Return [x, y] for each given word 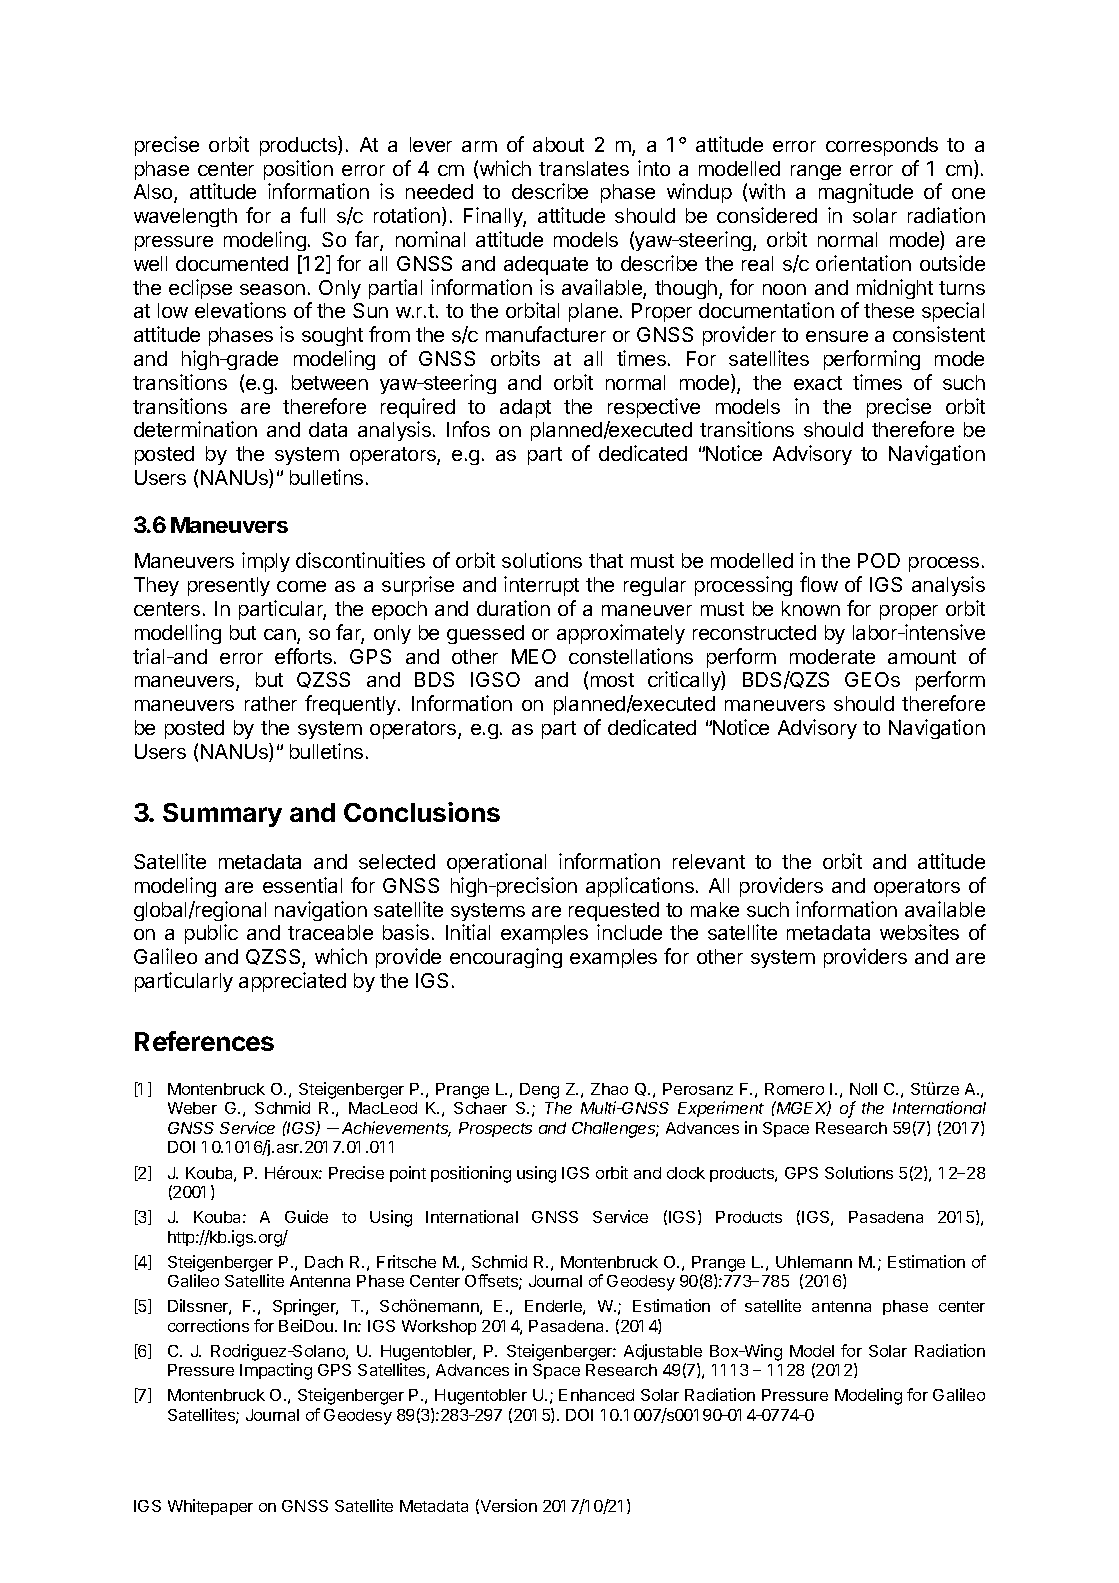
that [606, 560]
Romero [794, 1089]
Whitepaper [210, 1507]
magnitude [866, 193]
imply [266, 562]
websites [919, 932]
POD [879, 560]
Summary [222, 815]
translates [584, 168]
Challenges [615, 1130]
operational [496, 863]
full [312, 215]
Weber [192, 1108]
